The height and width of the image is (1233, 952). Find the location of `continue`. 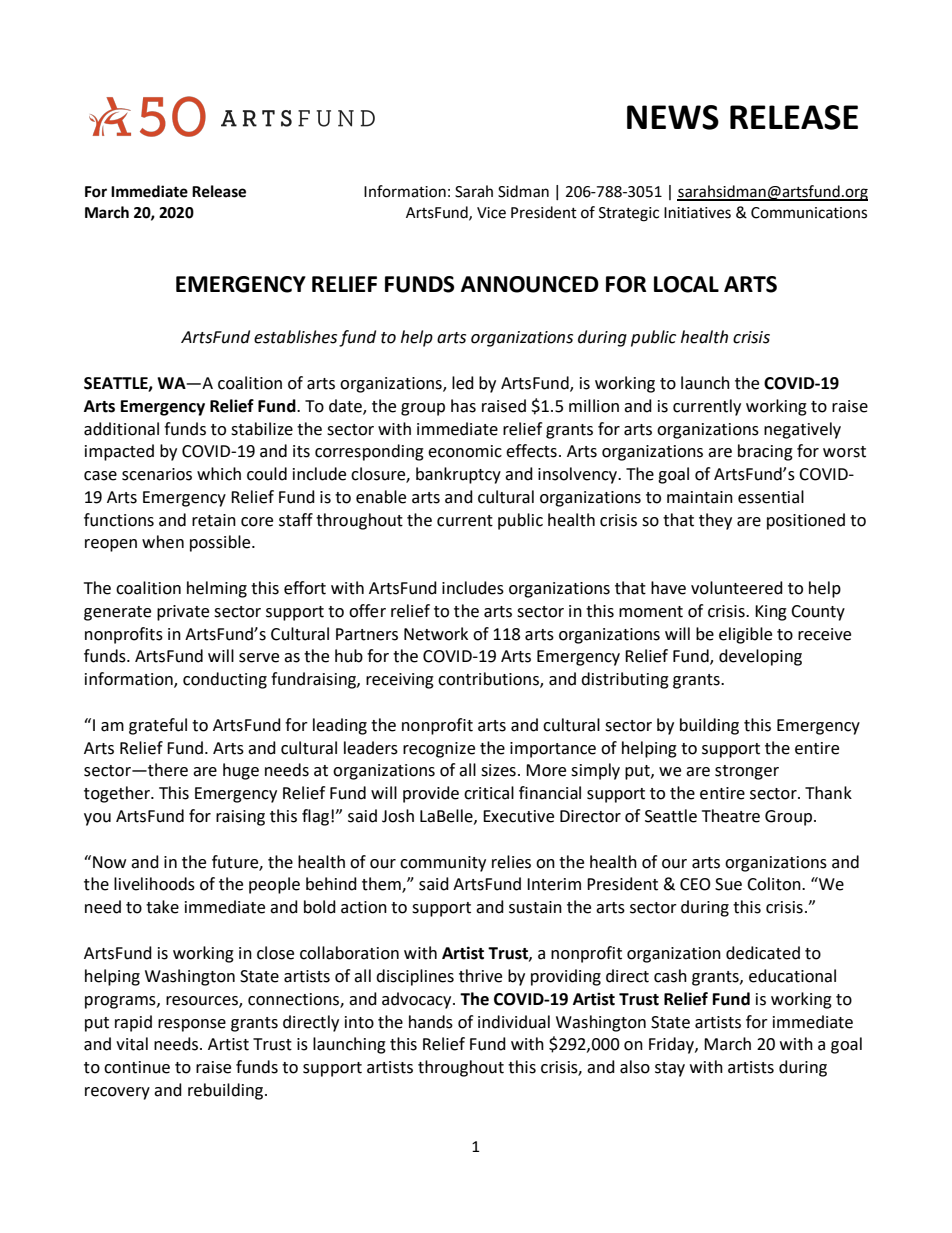

continue is located at coordinates (137, 1067).
